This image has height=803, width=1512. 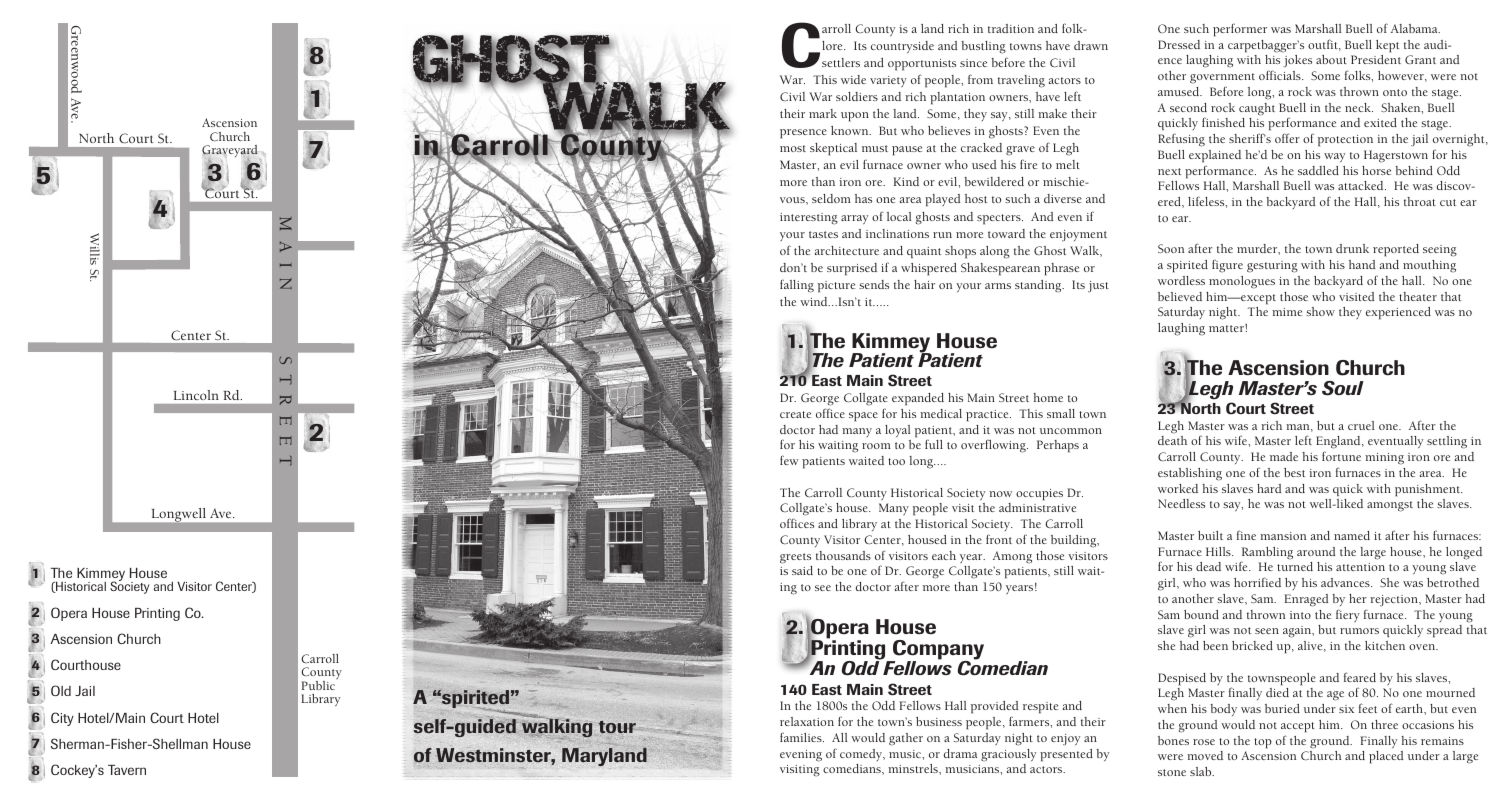 What do you see at coordinates (795, 414) in the image?
I see `create` at bounding box center [795, 414].
